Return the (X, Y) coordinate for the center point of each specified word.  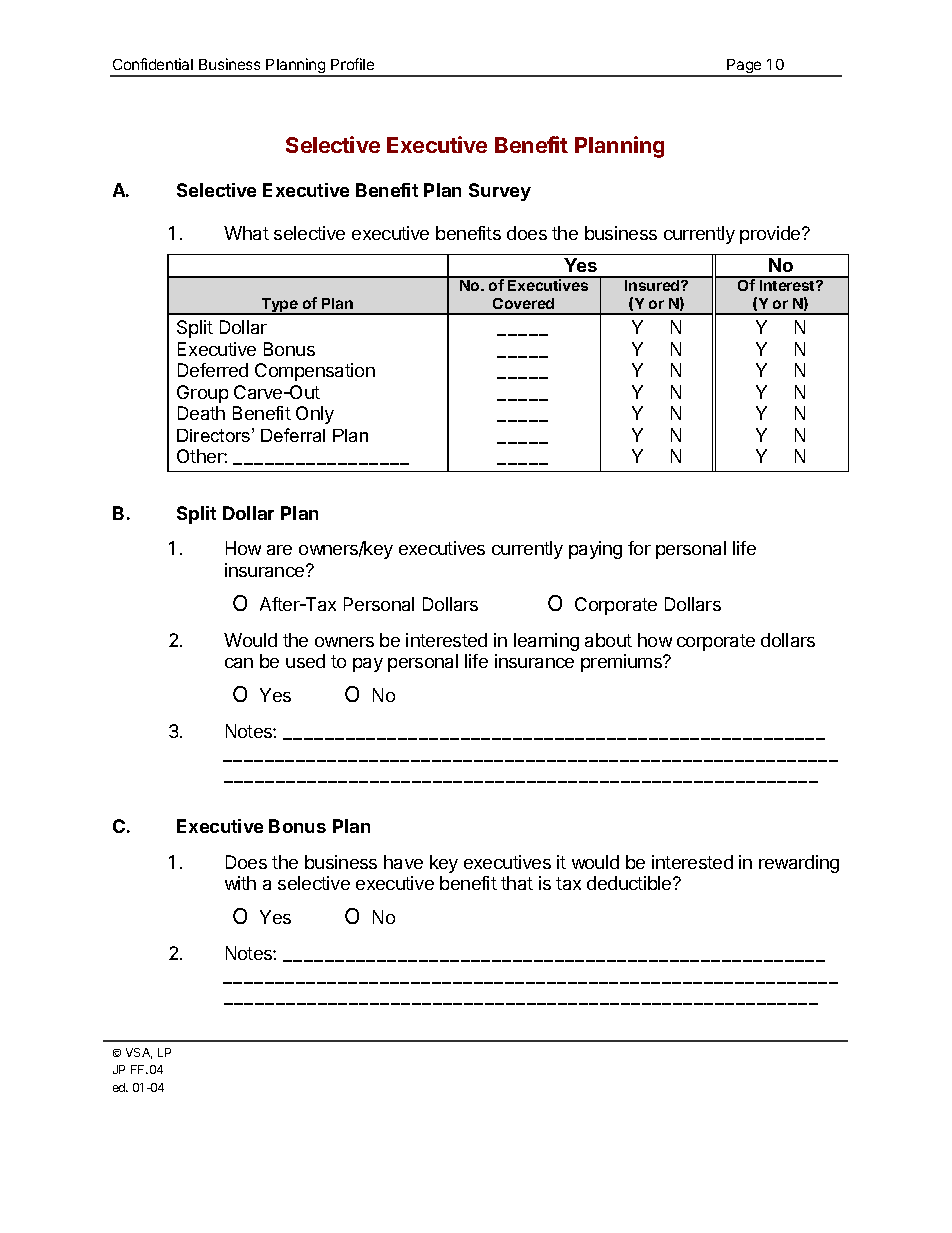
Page (744, 67)
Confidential (153, 64)
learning (546, 642)
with (240, 883)
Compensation (315, 372)
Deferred (213, 370)
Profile (352, 64)
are (279, 550)
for (639, 548)
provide (771, 235)
